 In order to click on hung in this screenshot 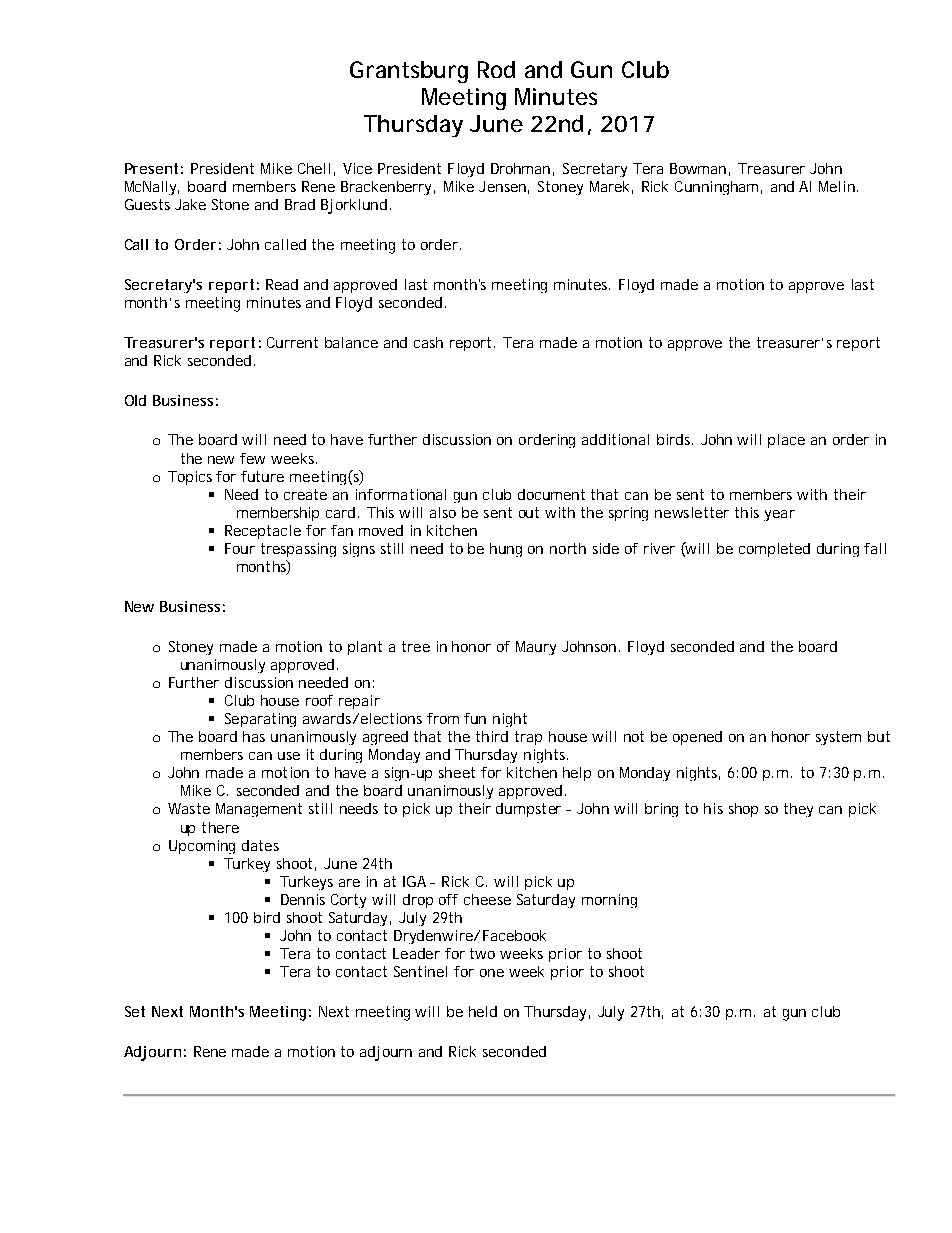, I will do `click(506, 550)`.
